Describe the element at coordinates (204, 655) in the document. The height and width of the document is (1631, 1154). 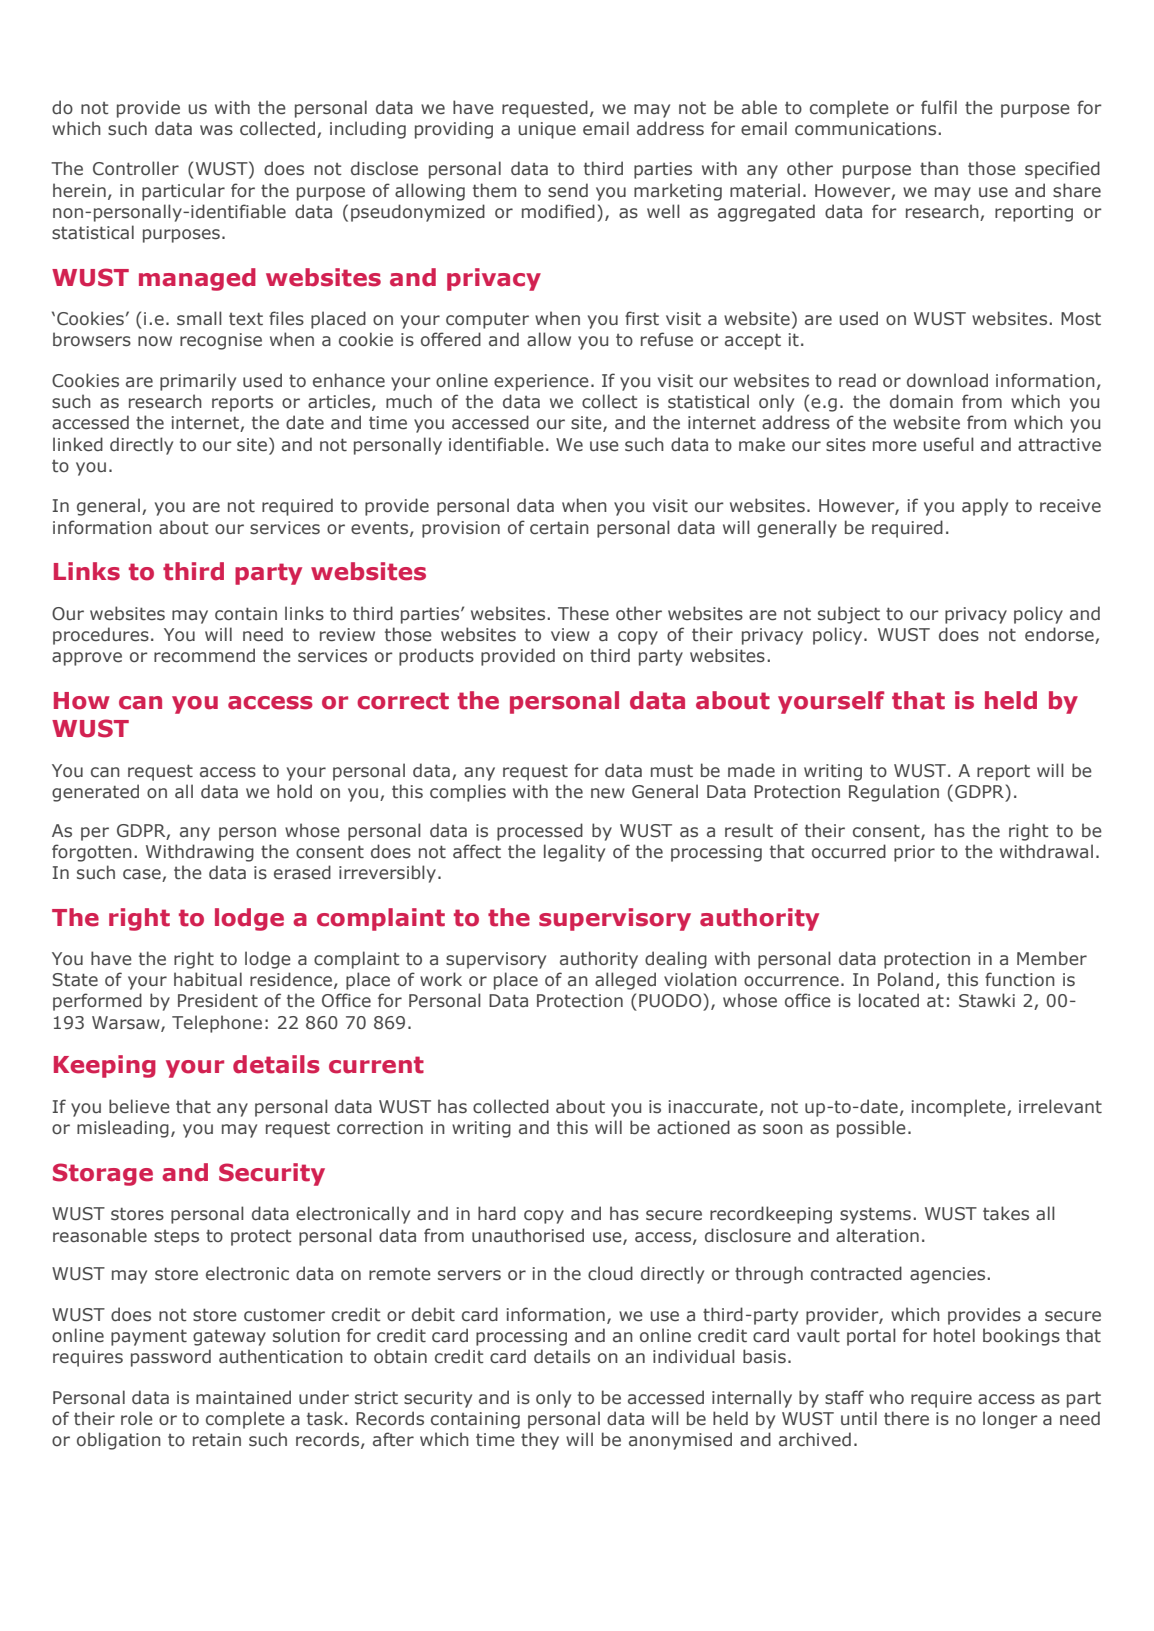
I see `recommend` at that location.
